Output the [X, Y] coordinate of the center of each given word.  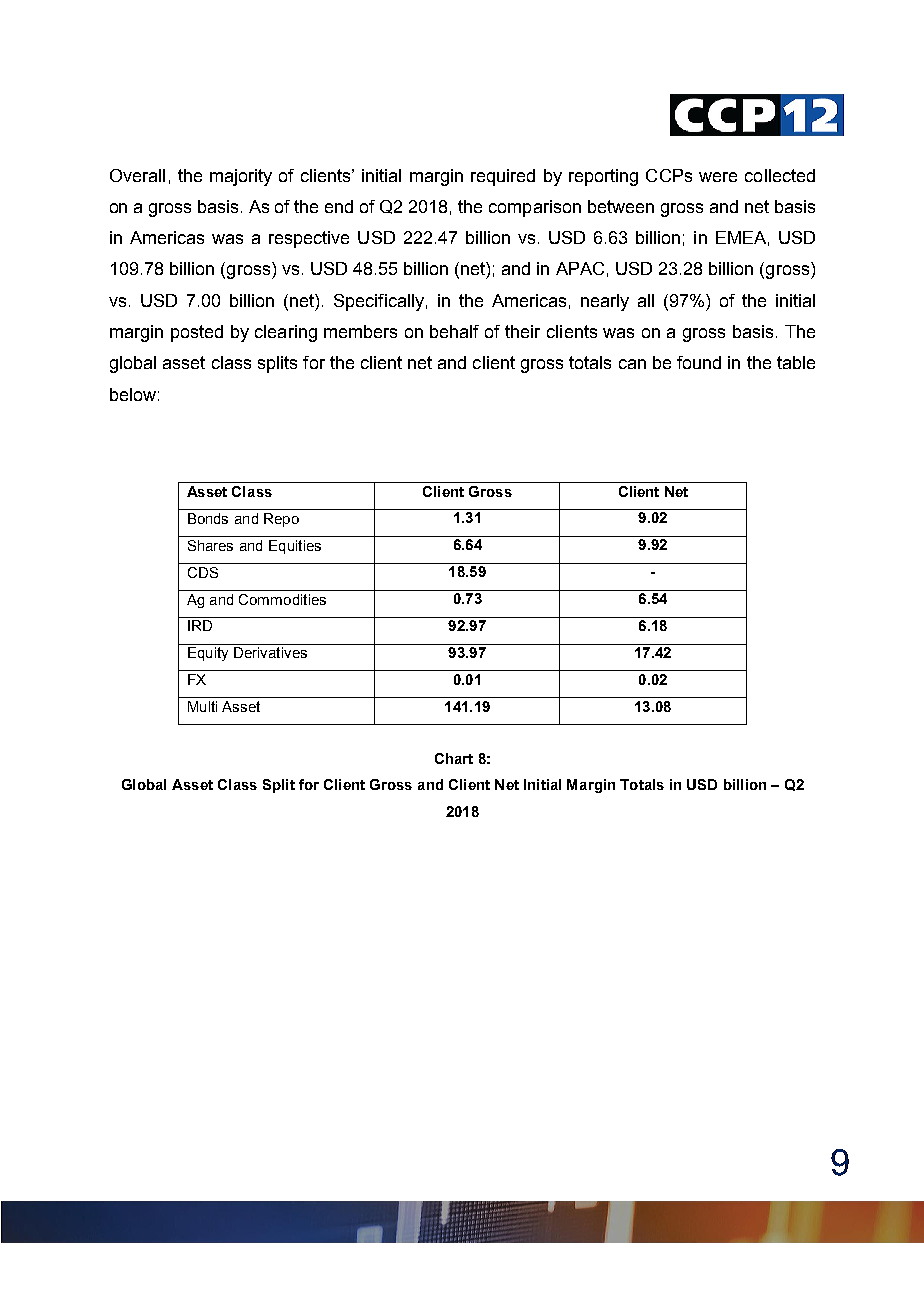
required [503, 177]
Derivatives [270, 652]
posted [197, 333]
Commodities [282, 599]
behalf [454, 331]
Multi [202, 706]
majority [241, 177]
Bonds [208, 518]
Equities [295, 547]
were [718, 177]
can [632, 364]
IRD [200, 625]
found [699, 362]
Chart [454, 758]
